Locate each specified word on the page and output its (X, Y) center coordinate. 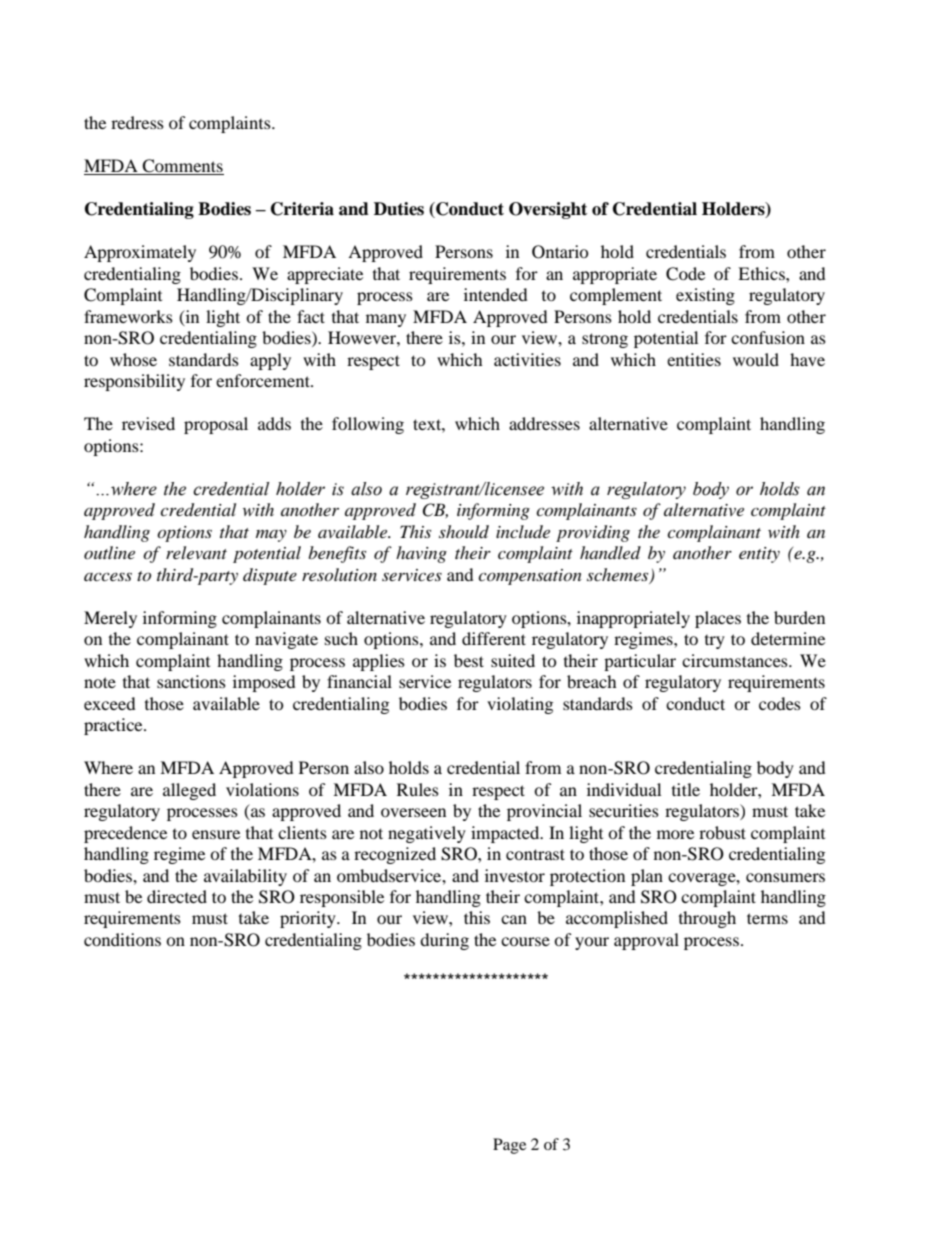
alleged (189, 791)
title (686, 789)
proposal (216, 425)
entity (759, 555)
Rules (418, 789)
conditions (122, 939)
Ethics (762, 273)
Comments (182, 167)
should (464, 531)
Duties (399, 209)
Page (509, 1146)
